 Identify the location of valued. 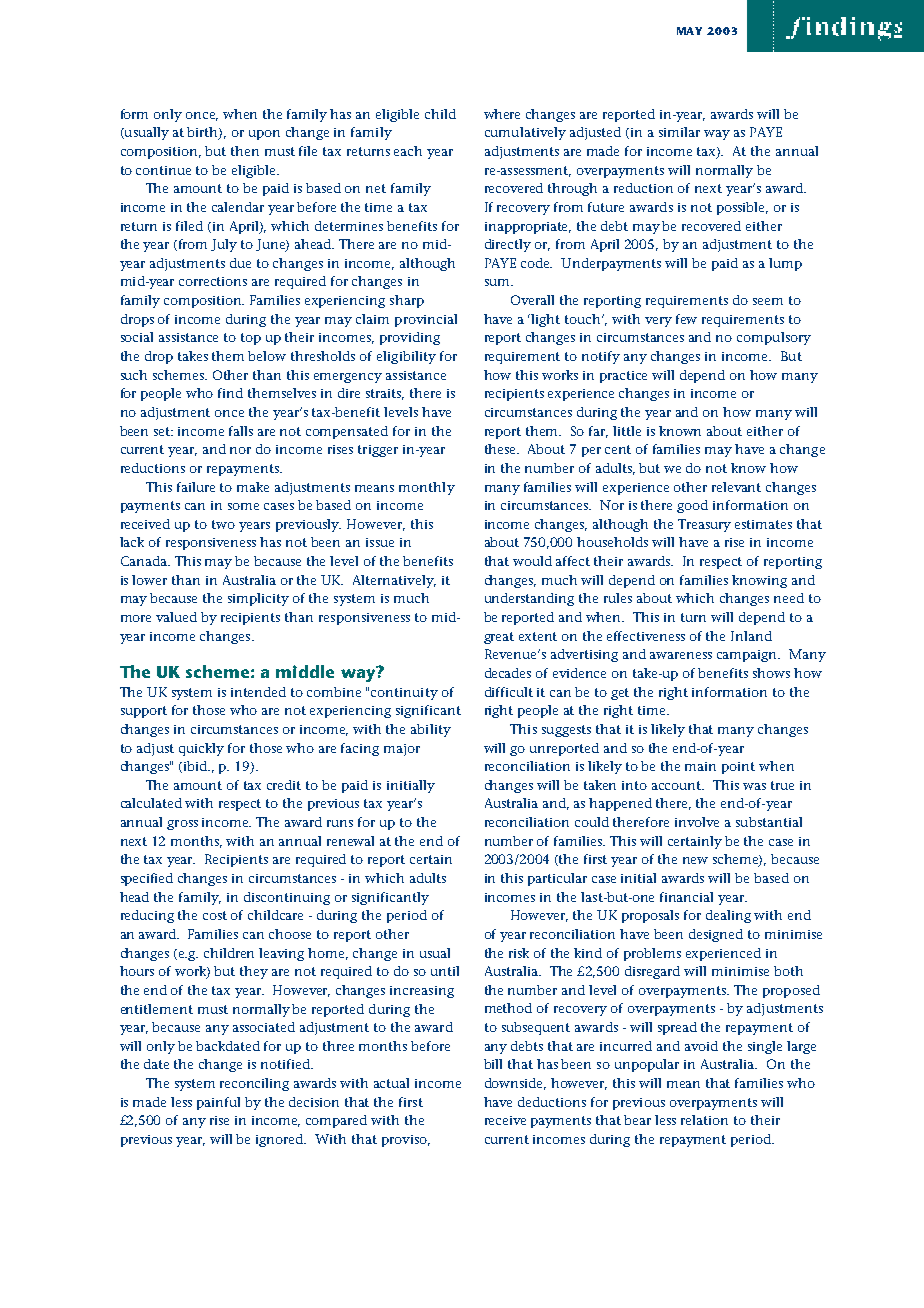
(176, 617).
